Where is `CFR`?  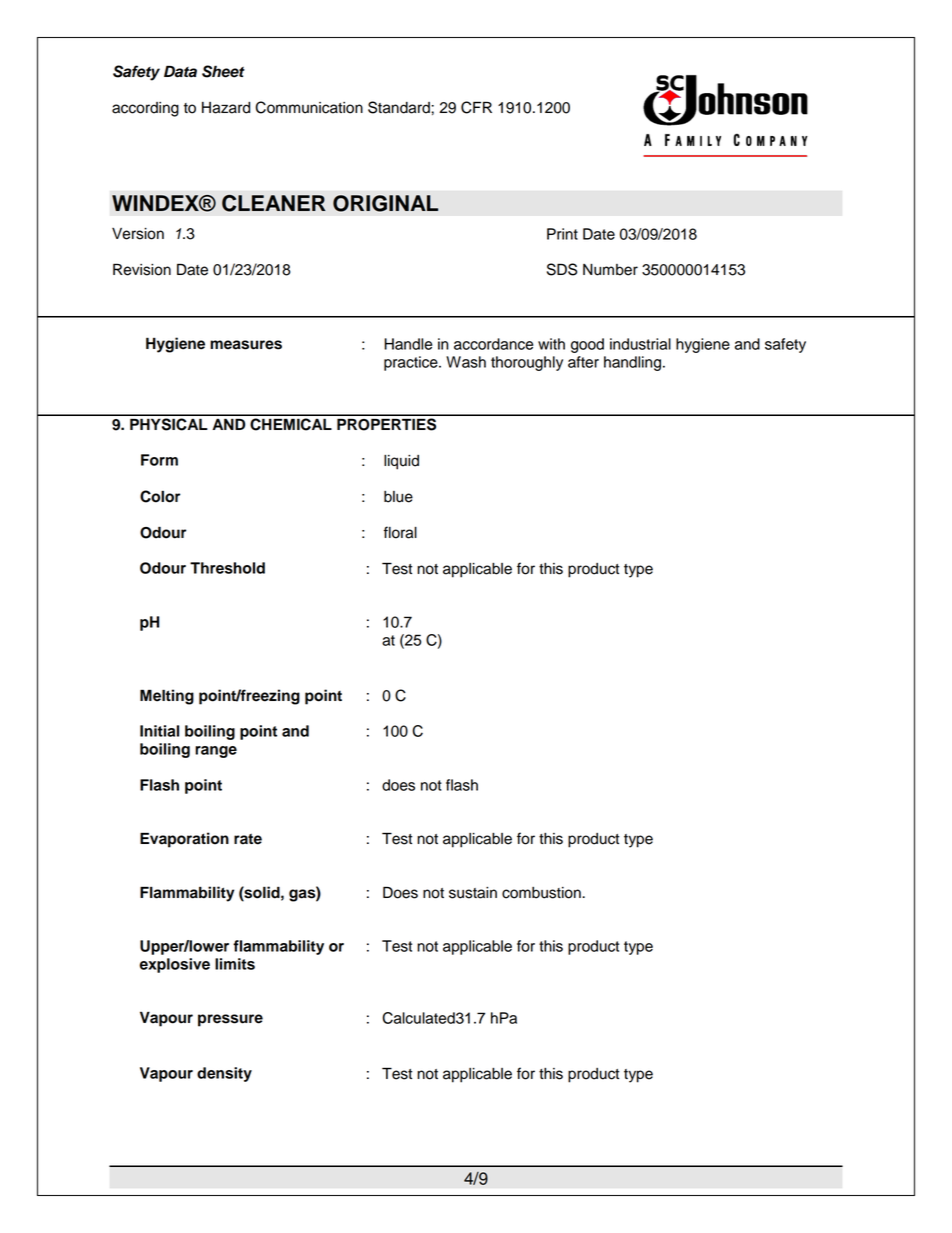
CFR is located at coordinates (476, 107).
